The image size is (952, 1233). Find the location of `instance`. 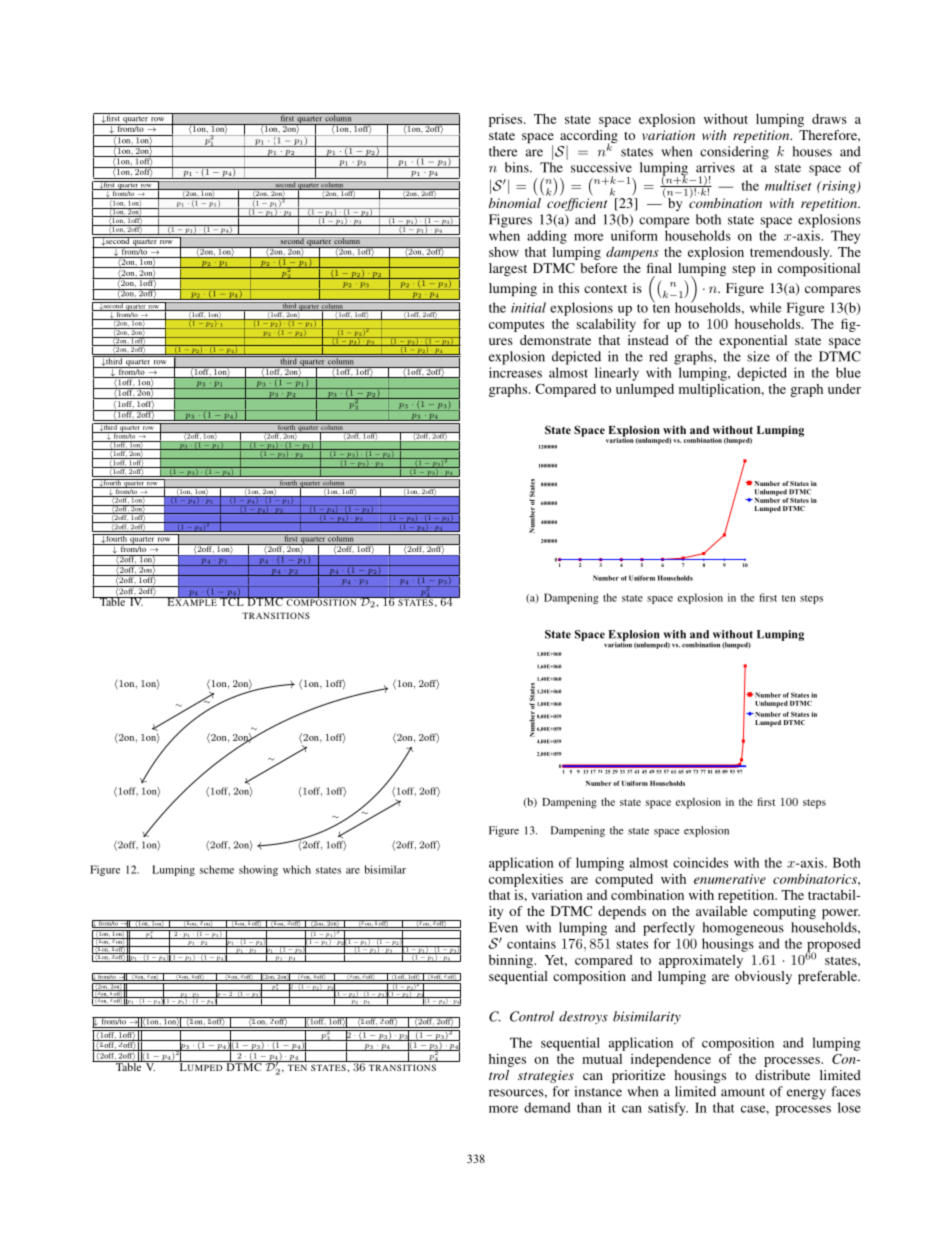

instance is located at coordinates (598, 1091).
